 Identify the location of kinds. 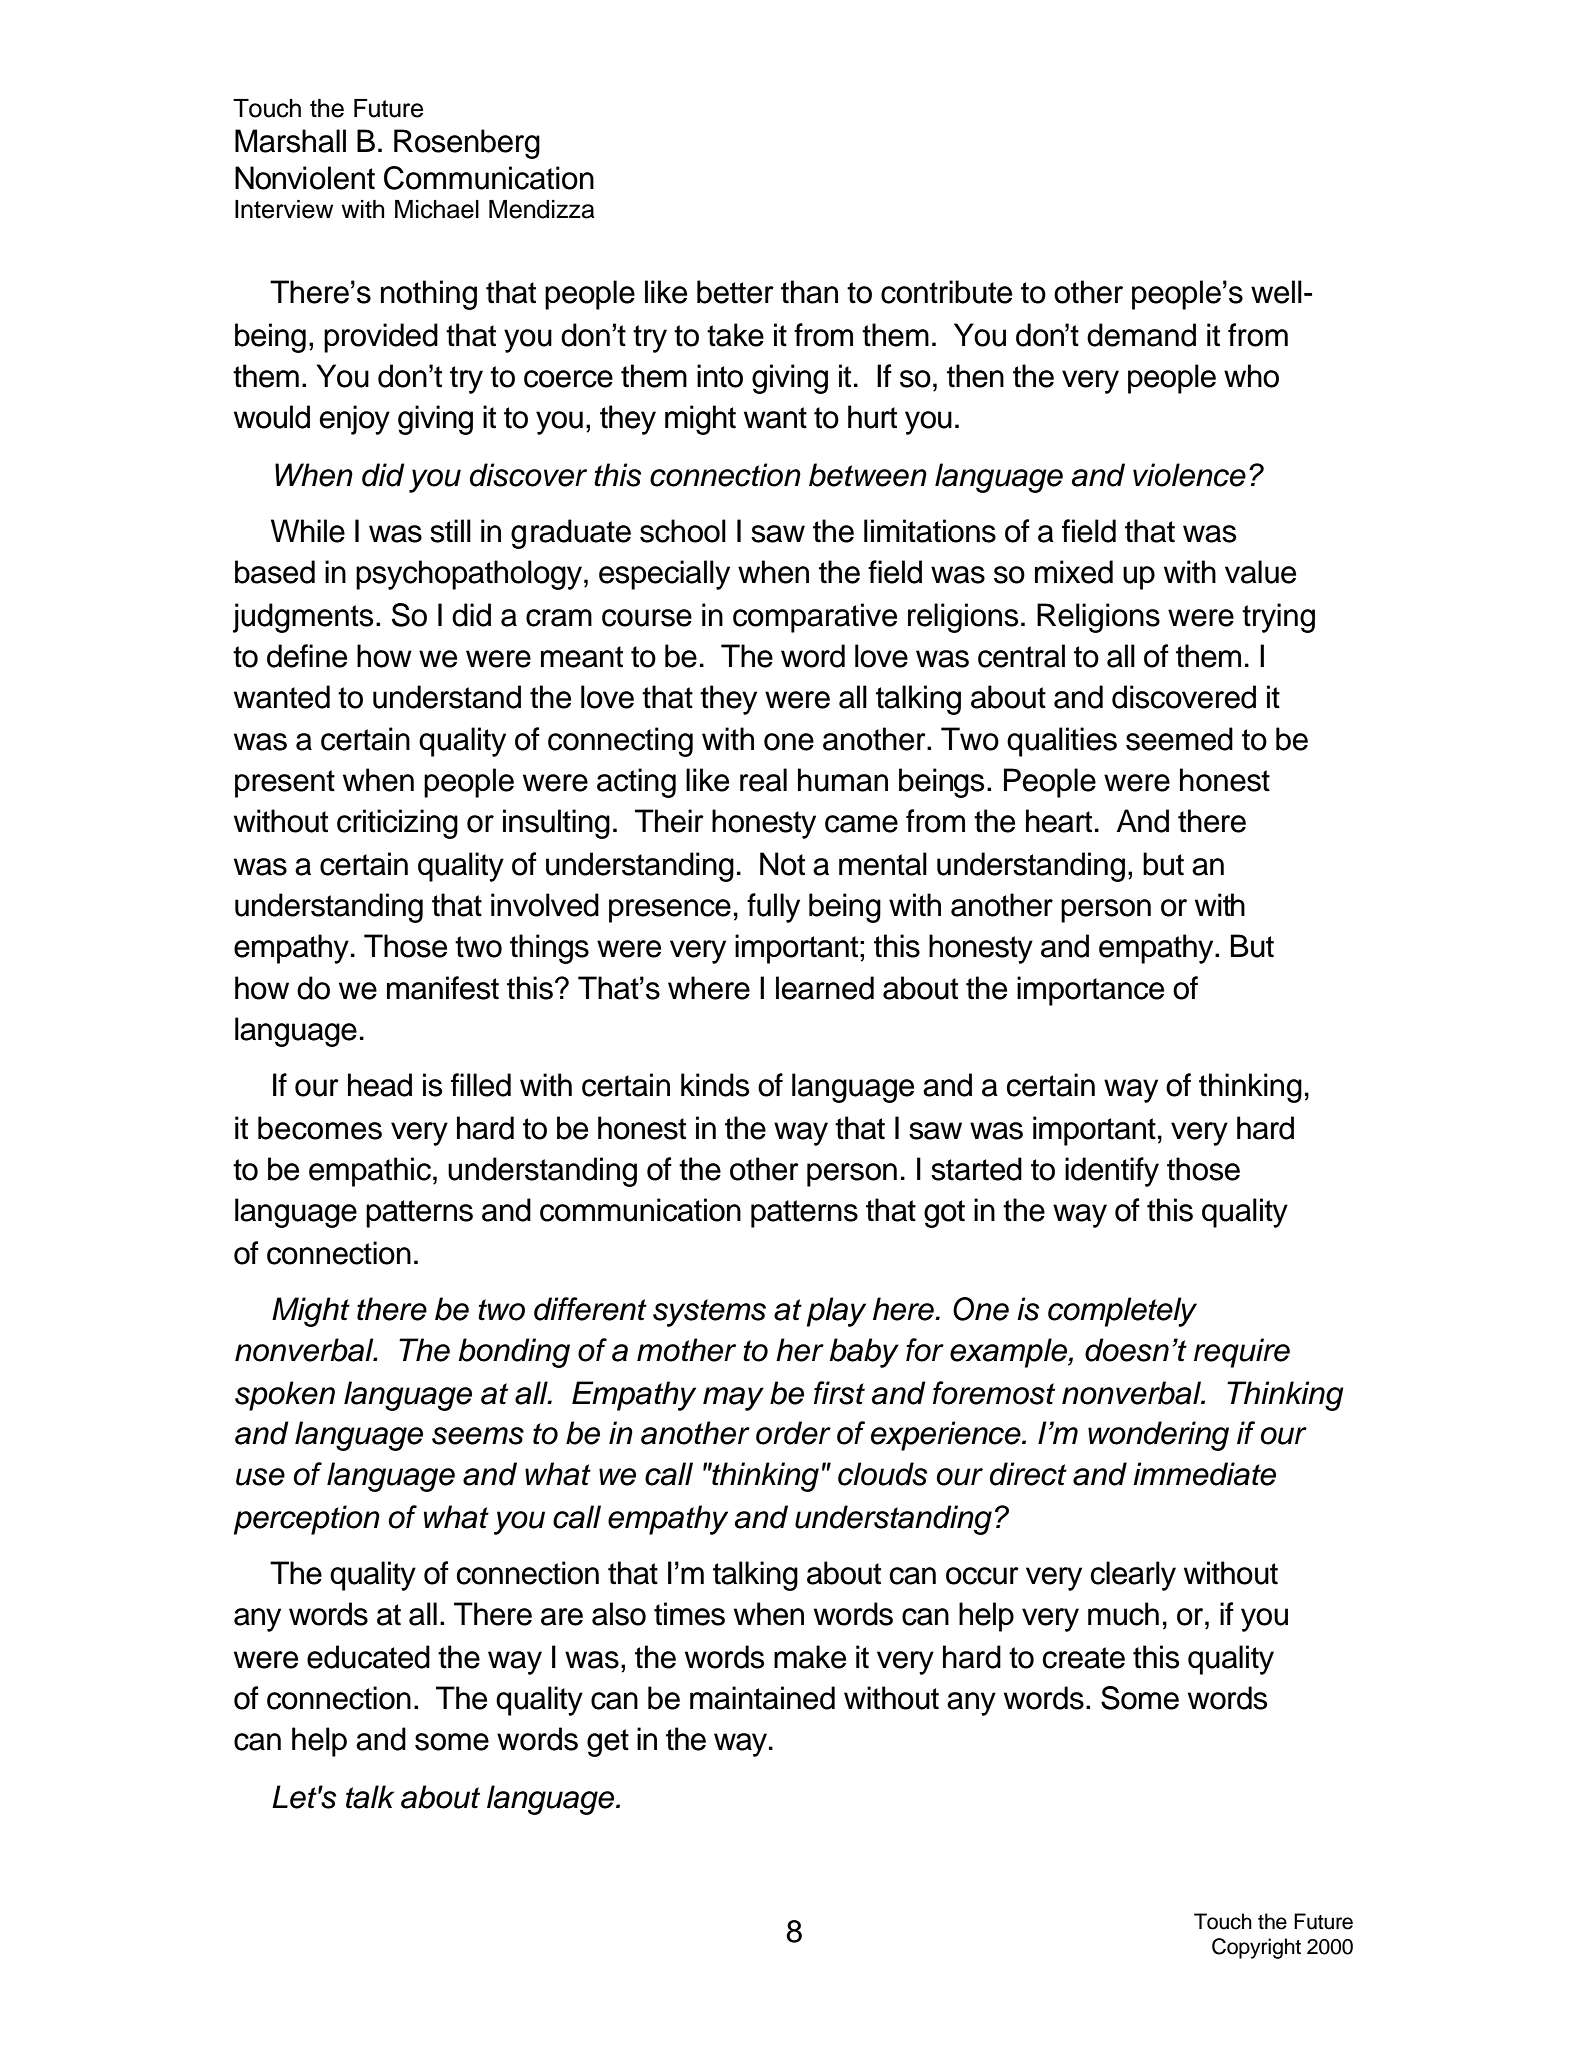
(715, 1085).
